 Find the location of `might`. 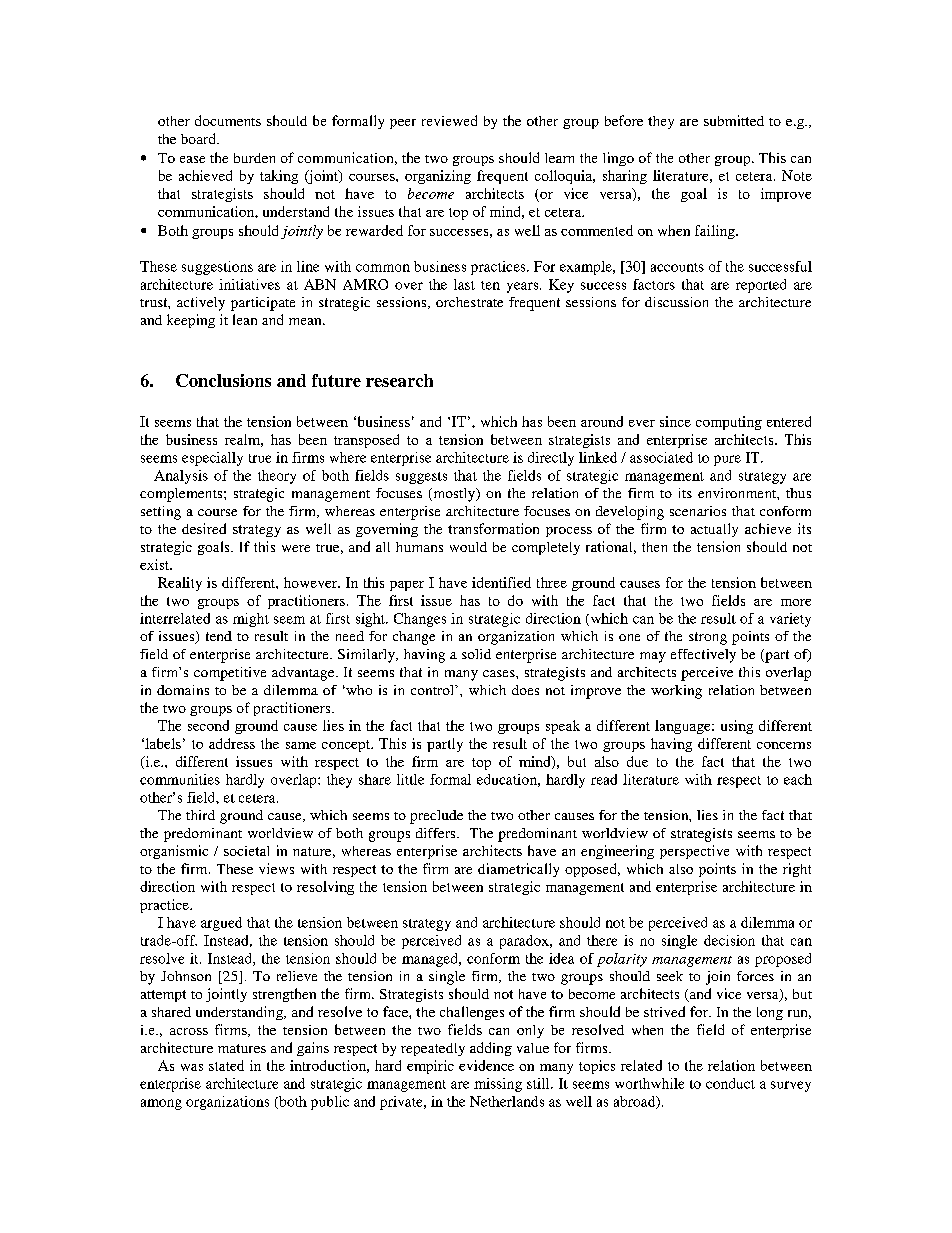

might is located at coordinates (251, 620).
